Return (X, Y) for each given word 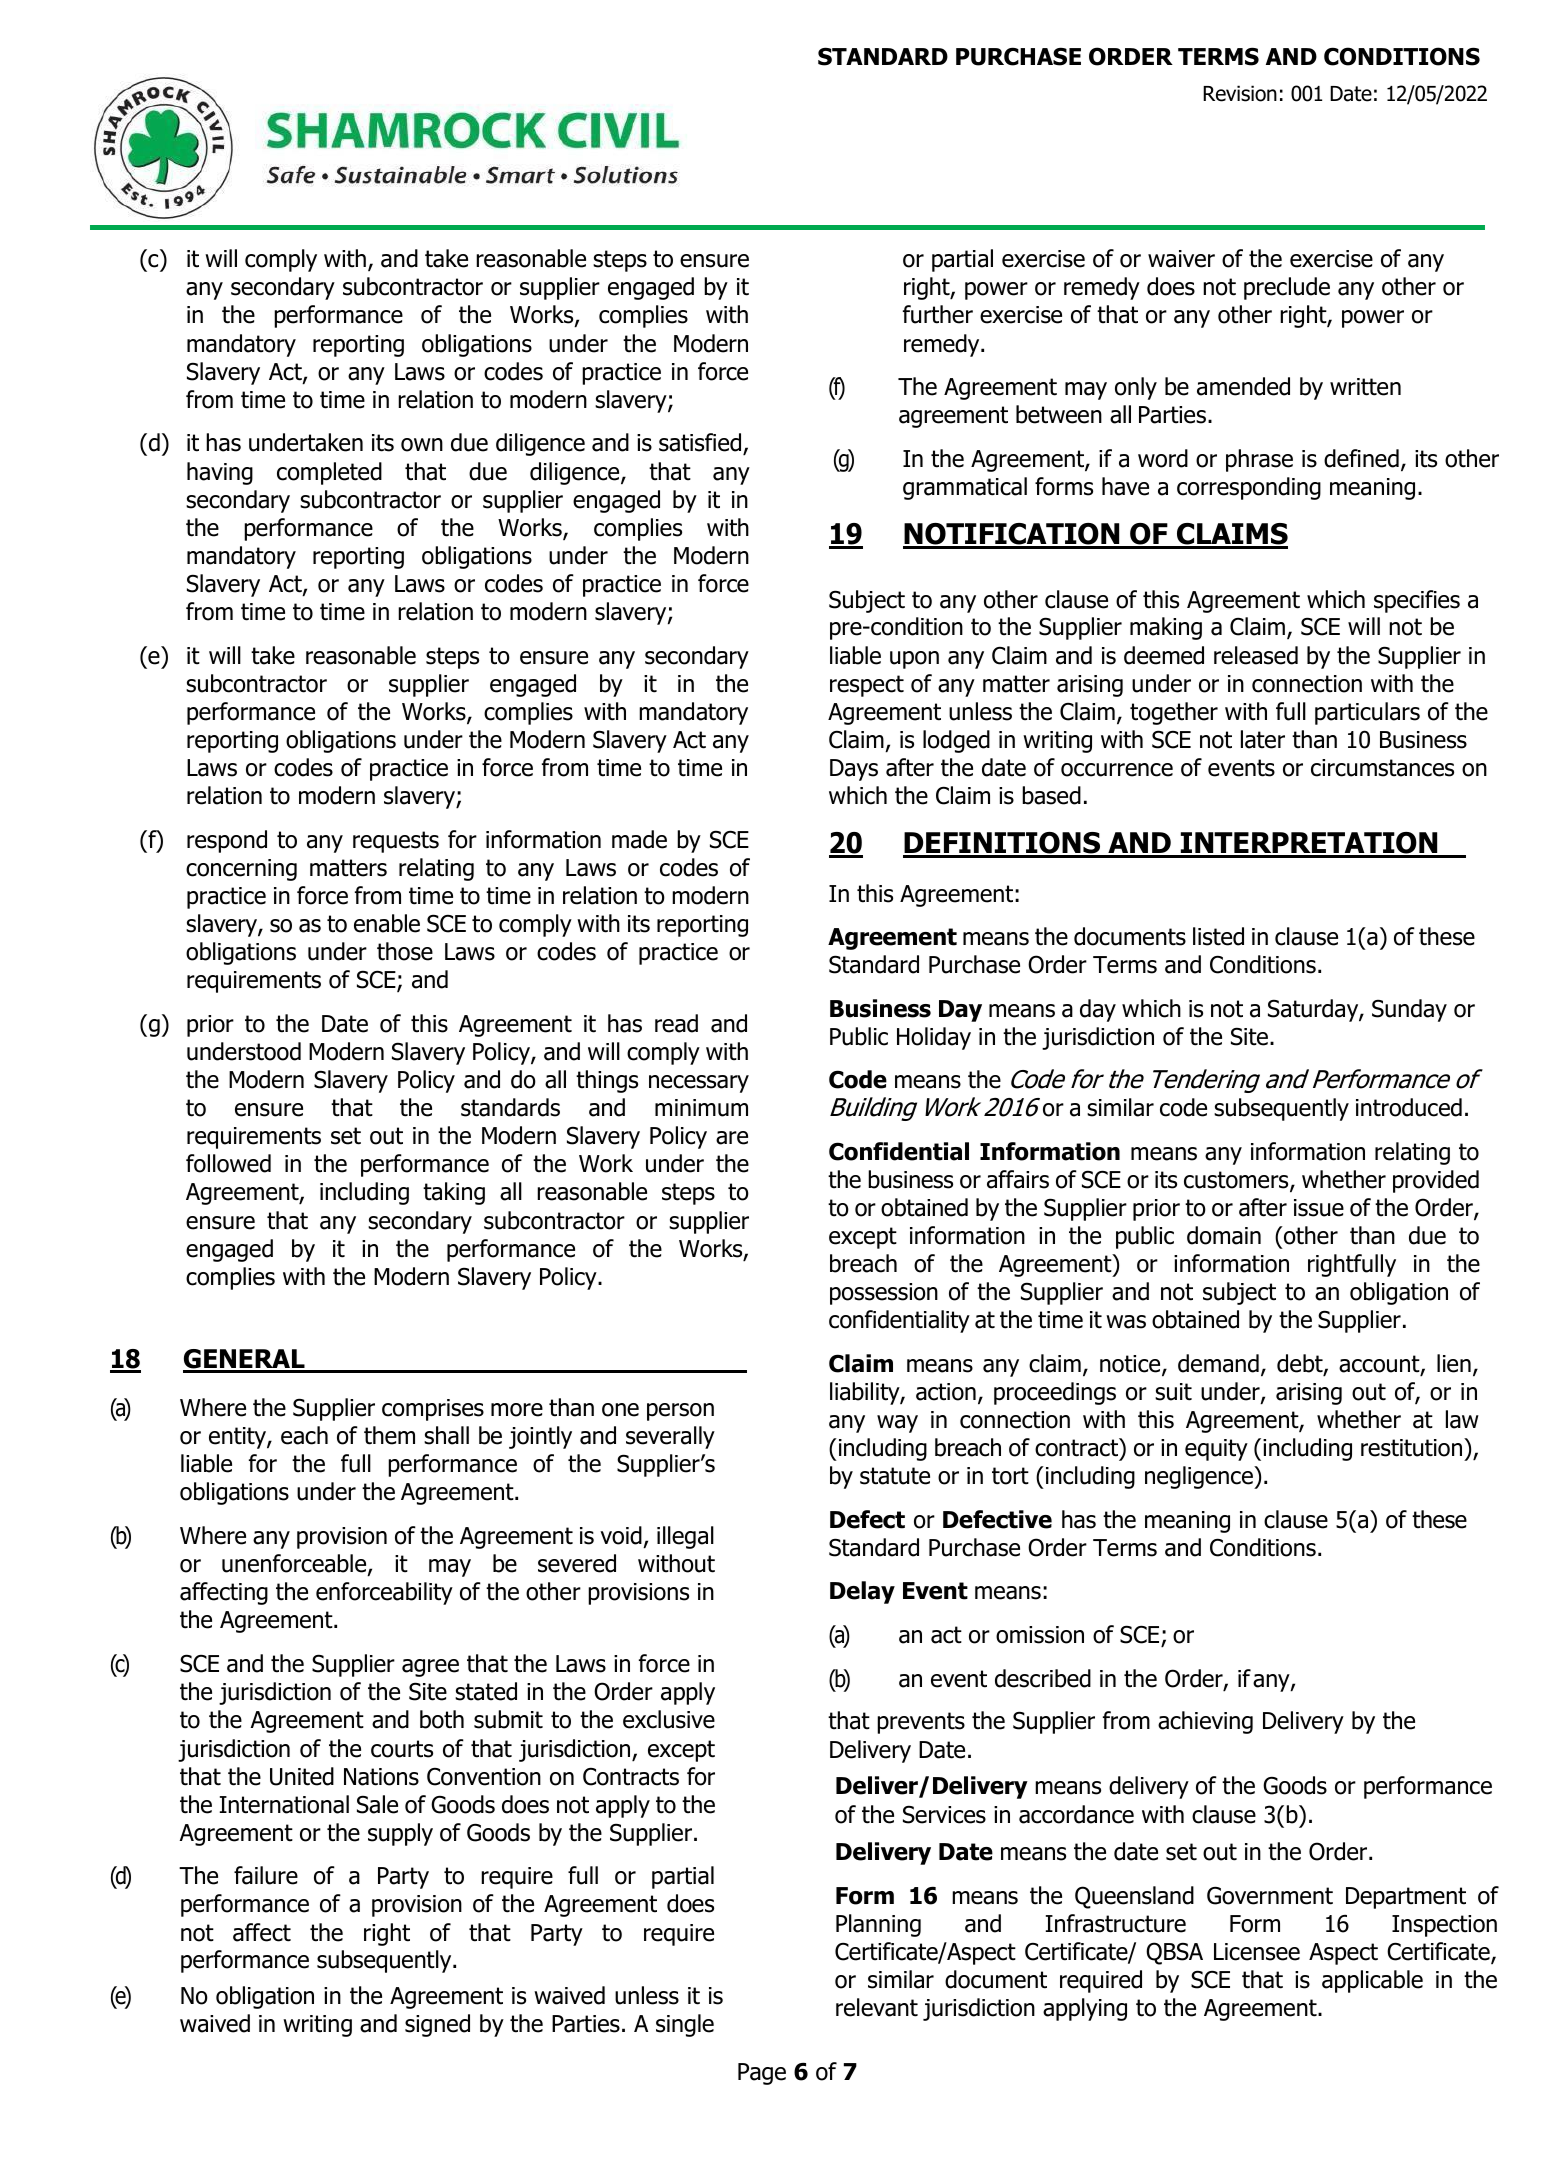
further (938, 314)
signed (437, 2025)
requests (396, 842)
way (897, 1424)
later (1263, 739)
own (422, 445)
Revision (1240, 93)
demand (1218, 1363)
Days (854, 770)
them (389, 1435)
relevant (877, 2007)
